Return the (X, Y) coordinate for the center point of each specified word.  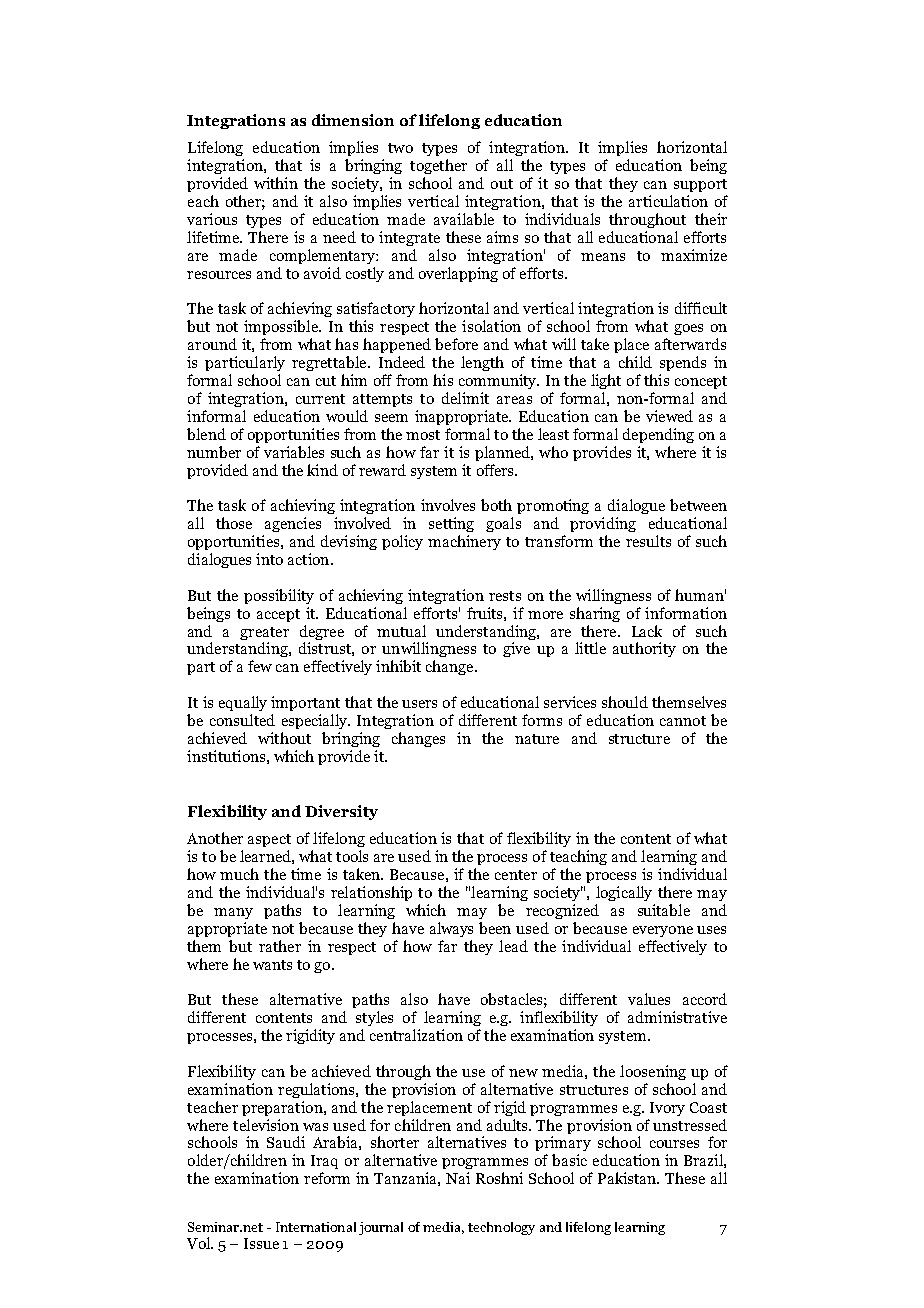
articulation (668, 201)
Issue (261, 1243)
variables (294, 452)
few (260, 666)
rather (280, 946)
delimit (465, 398)
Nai (458, 1178)
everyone (663, 931)
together (438, 166)
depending (658, 435)
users (419, 704)
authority (644, 649)
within (276, 183)
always (451, 929)
